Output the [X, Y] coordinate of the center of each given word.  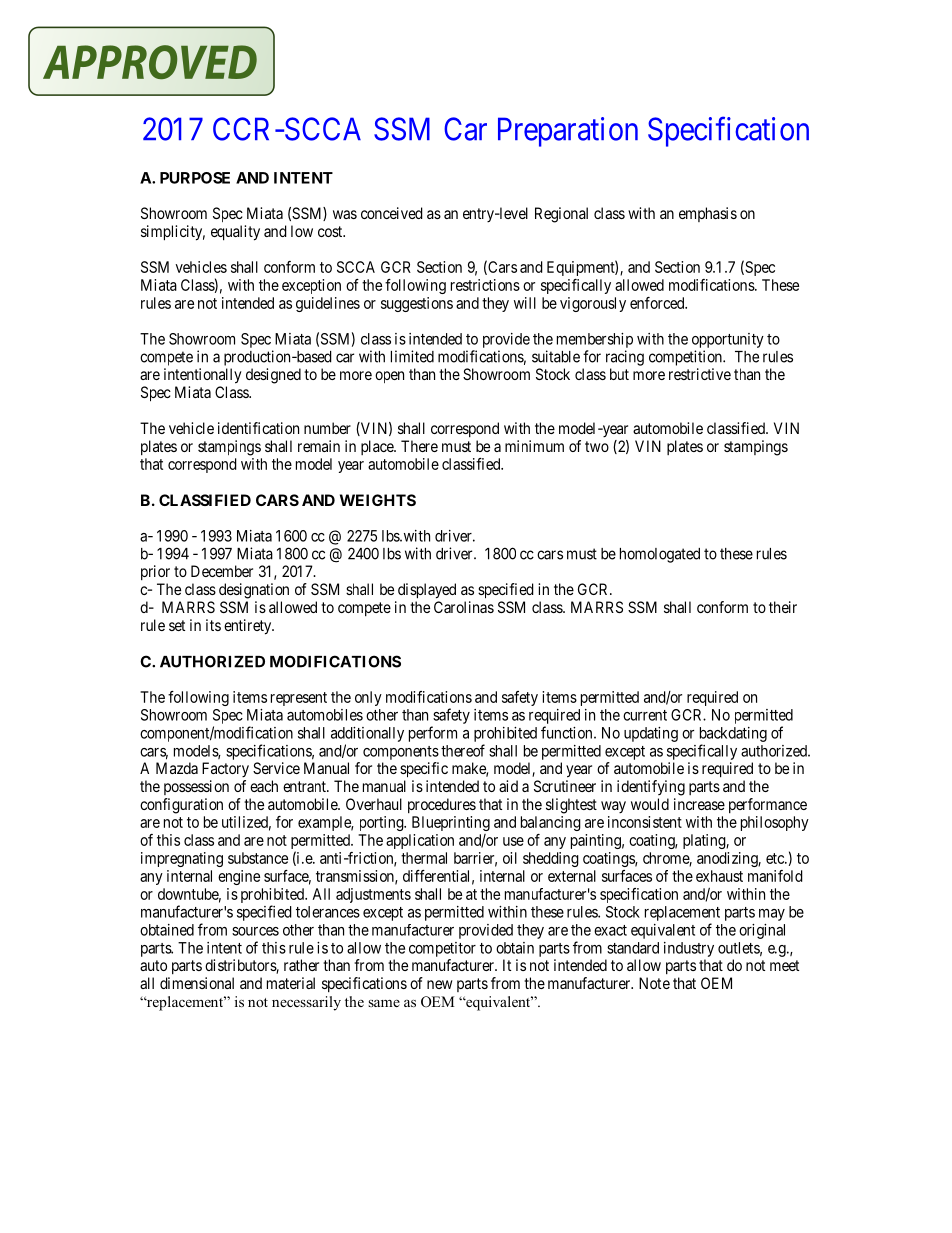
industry [689, 949]
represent [299, 699]
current [645, 715]
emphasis [708, 214]
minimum [534, 446]
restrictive [700, 374]
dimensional [197, 983]
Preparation [568, 132]
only [368, 698]
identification [258, 428]
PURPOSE [195, 178]
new [440, 984]
